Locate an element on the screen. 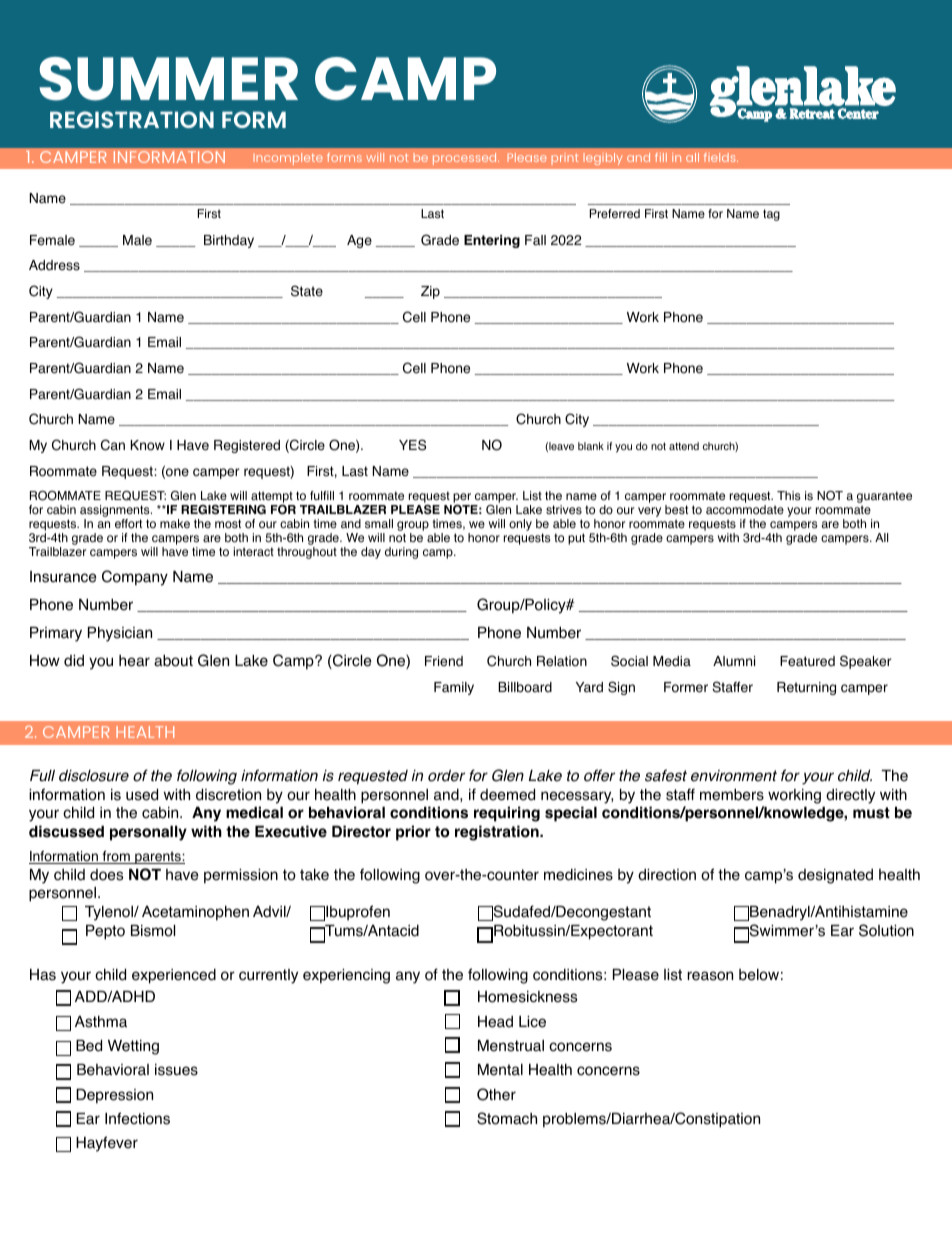 Image resolution: width=952 pixels, height=1233 pixels. used is located at coordinates (142, 794).
